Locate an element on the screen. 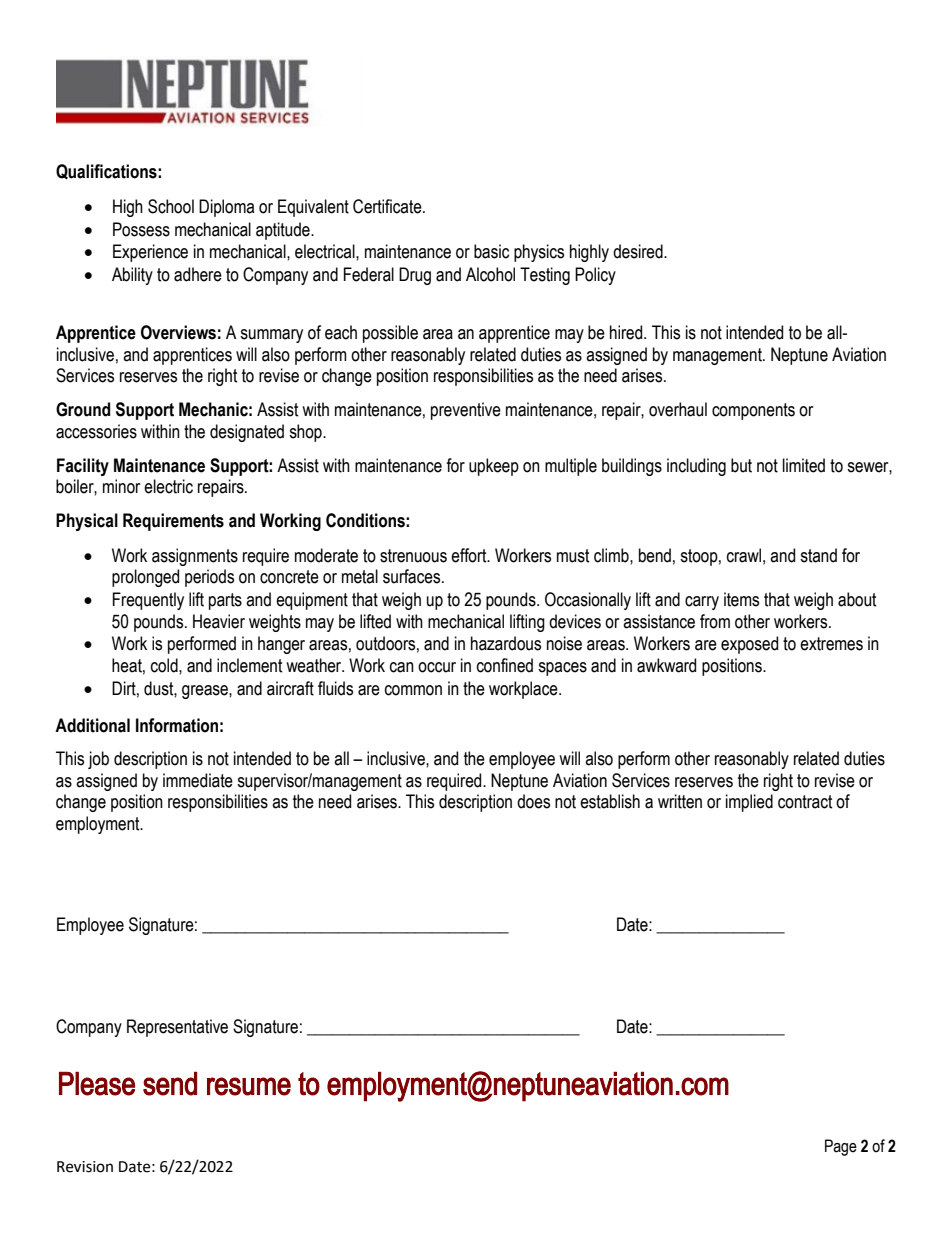  Possess is located at coordinates (141, 229).
